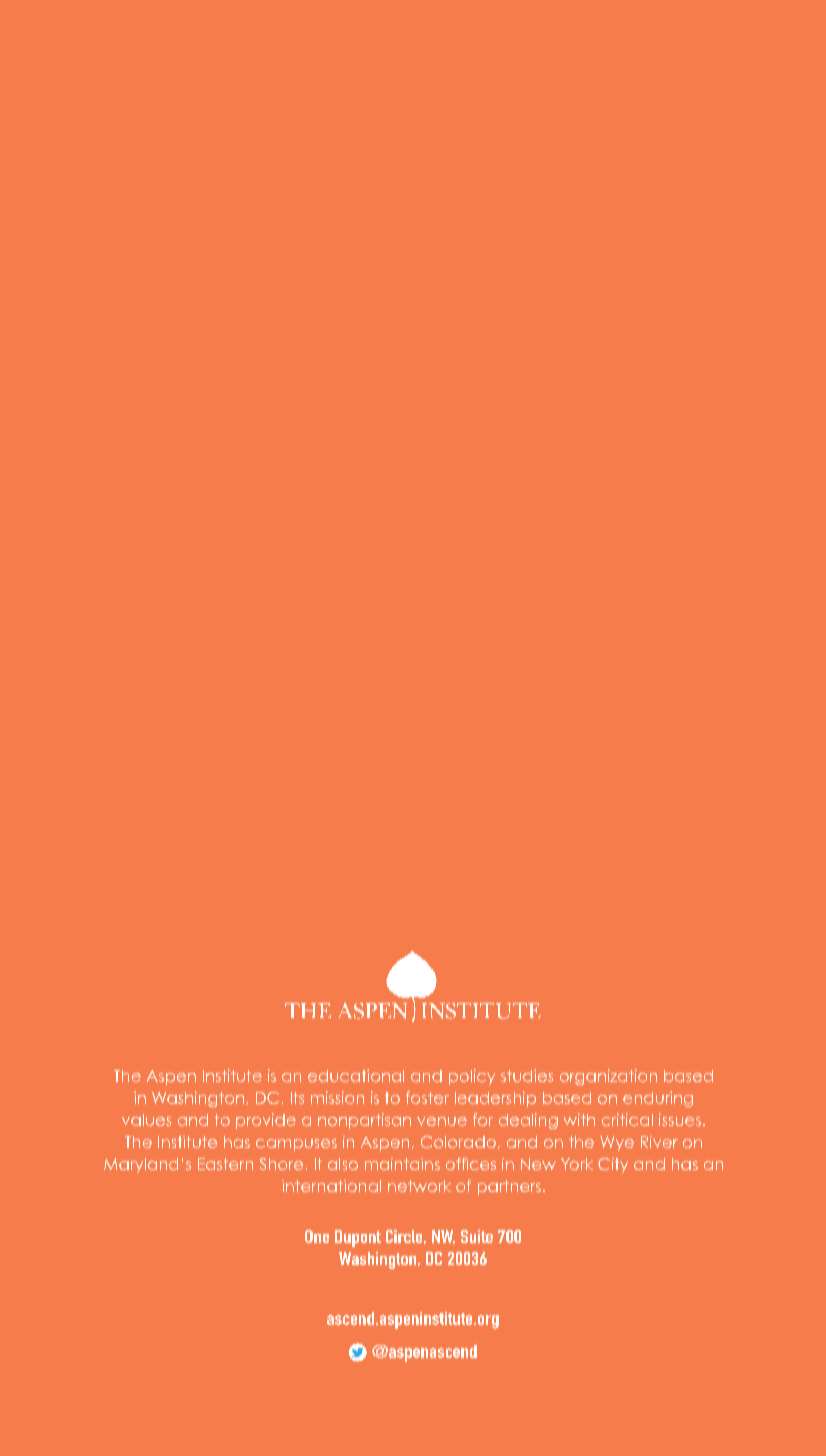 The image size is (826, 1456). I want to click on policy, so click(472, 1077).
